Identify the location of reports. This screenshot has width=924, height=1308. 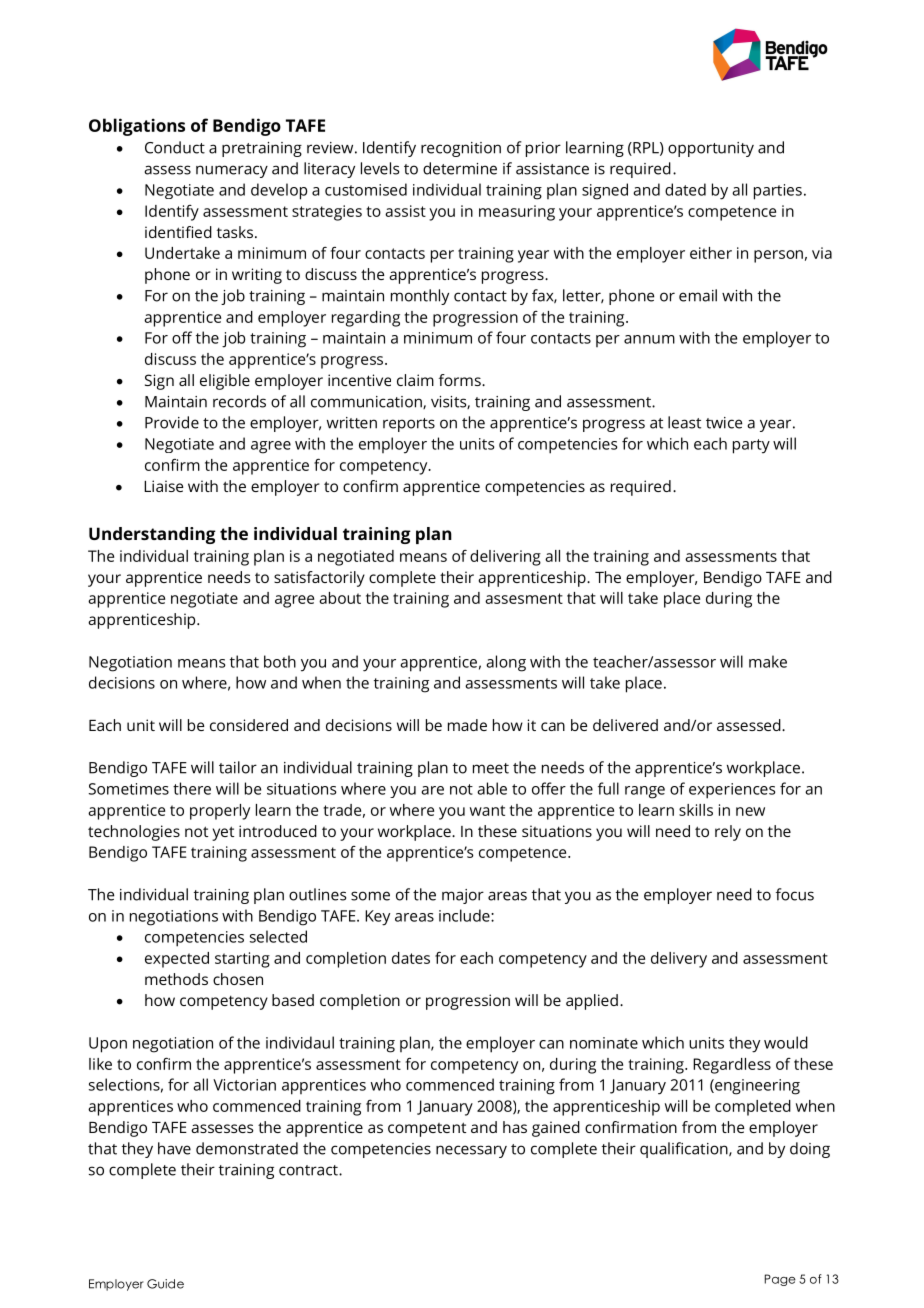
(409, 425).
